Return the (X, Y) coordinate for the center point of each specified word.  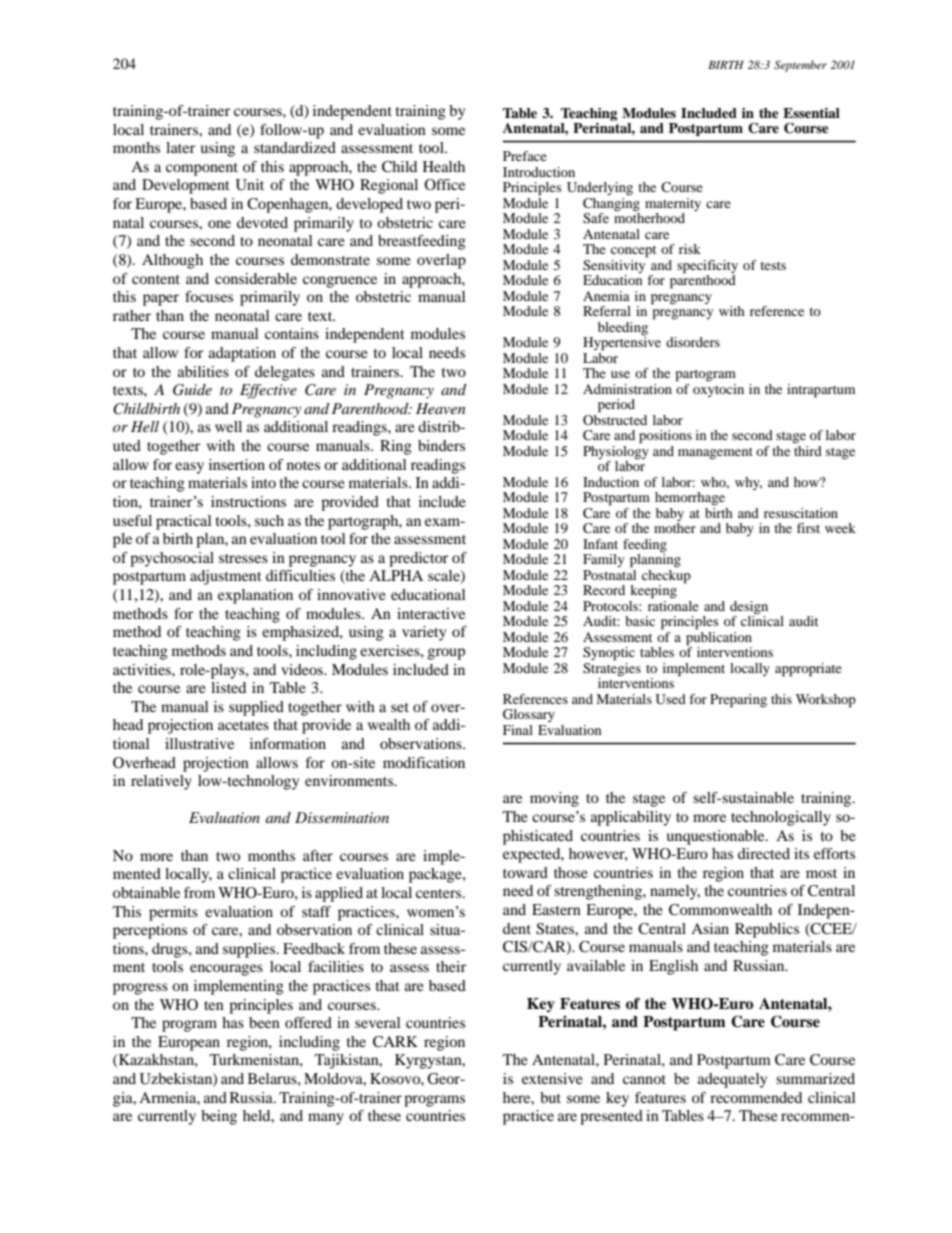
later (180, 147)
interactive (431, 613)
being (219, 1117)
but (550, 1097)
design (749, 609)
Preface (525, 156)
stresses (243, 558)
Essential (811, 113)
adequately (732, 1080)
